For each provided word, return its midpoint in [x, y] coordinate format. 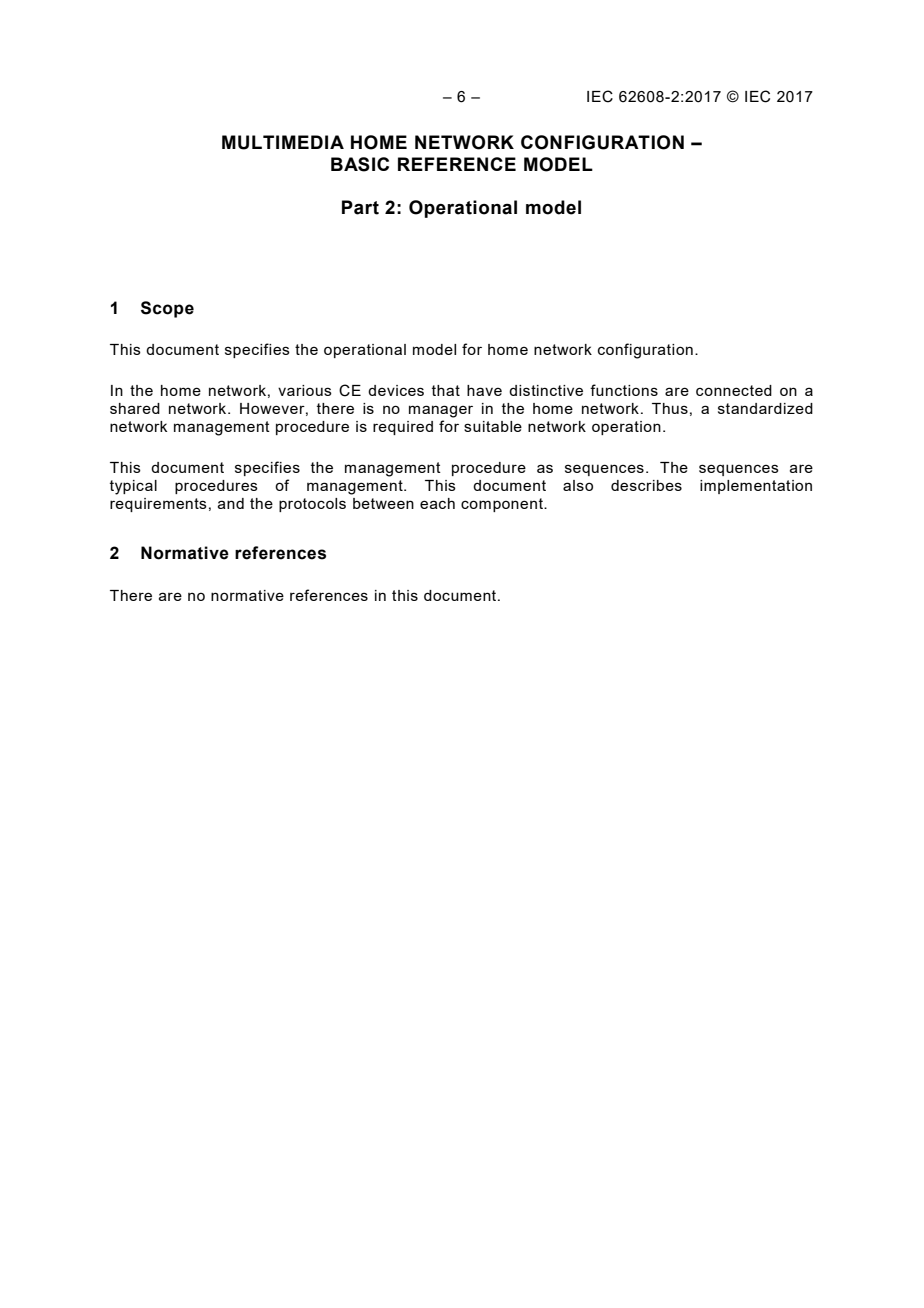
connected [734, 390]
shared [135, 408]
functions [624, 390]
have [484, 390]
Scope [167, 309]
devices [396, 390]
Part [360, 207]
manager [441, 411]
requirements [158, 505]
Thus [670, 408]
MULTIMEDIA [283, 142]
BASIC [360, 164]
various [305, 390]
